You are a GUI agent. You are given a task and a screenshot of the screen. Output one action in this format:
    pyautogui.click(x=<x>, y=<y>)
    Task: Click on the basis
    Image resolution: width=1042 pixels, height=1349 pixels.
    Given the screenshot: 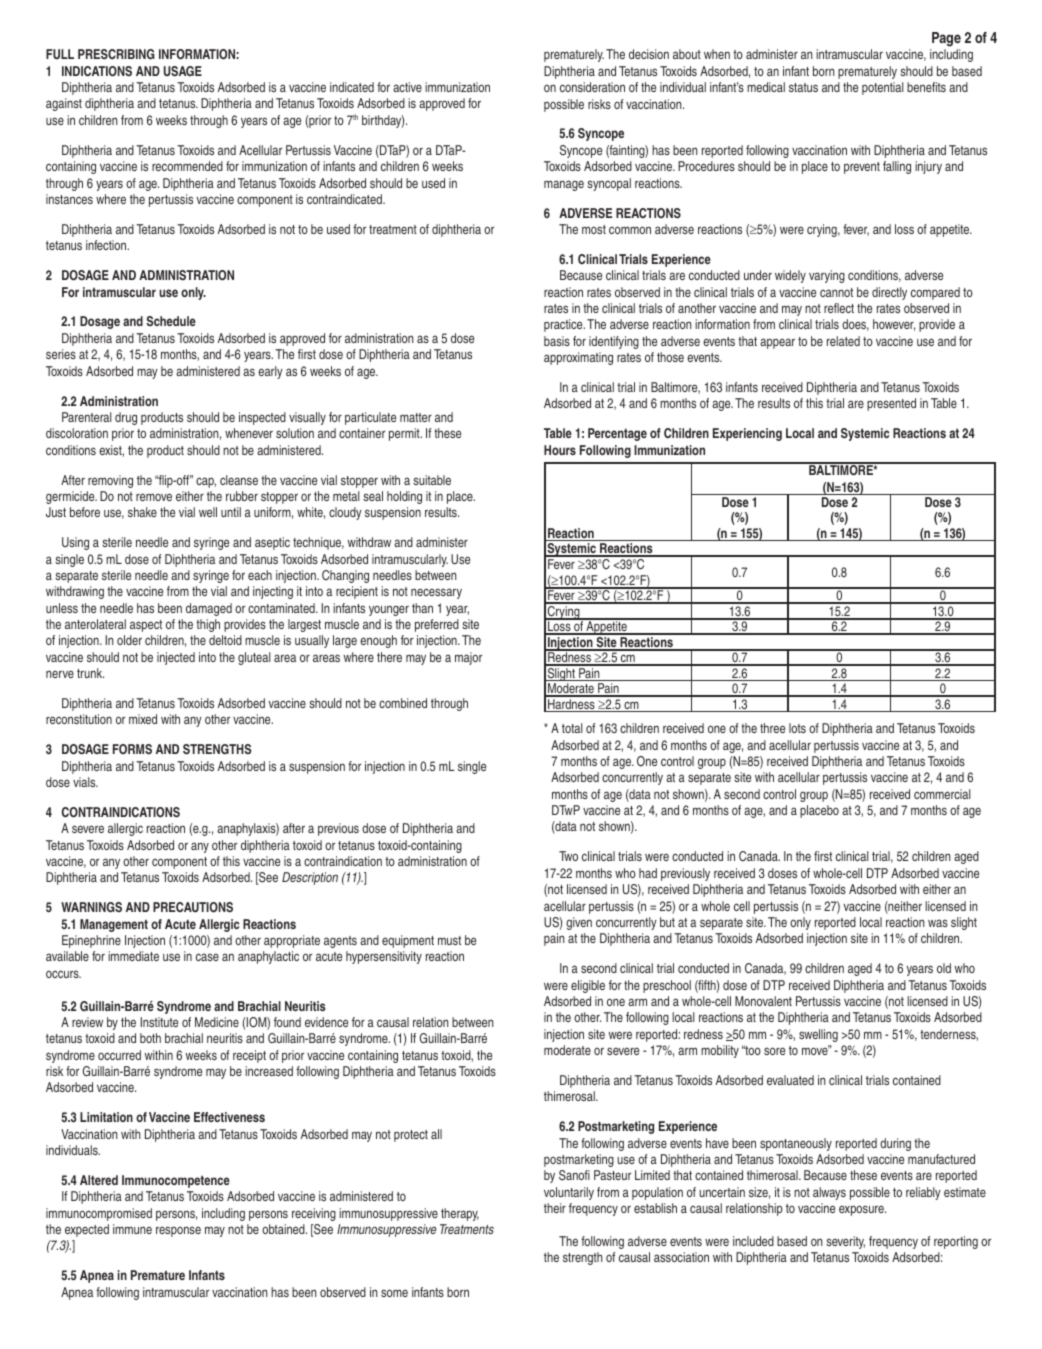 What is the action you would take?
    pyautogui.click(x=557, y=341)
